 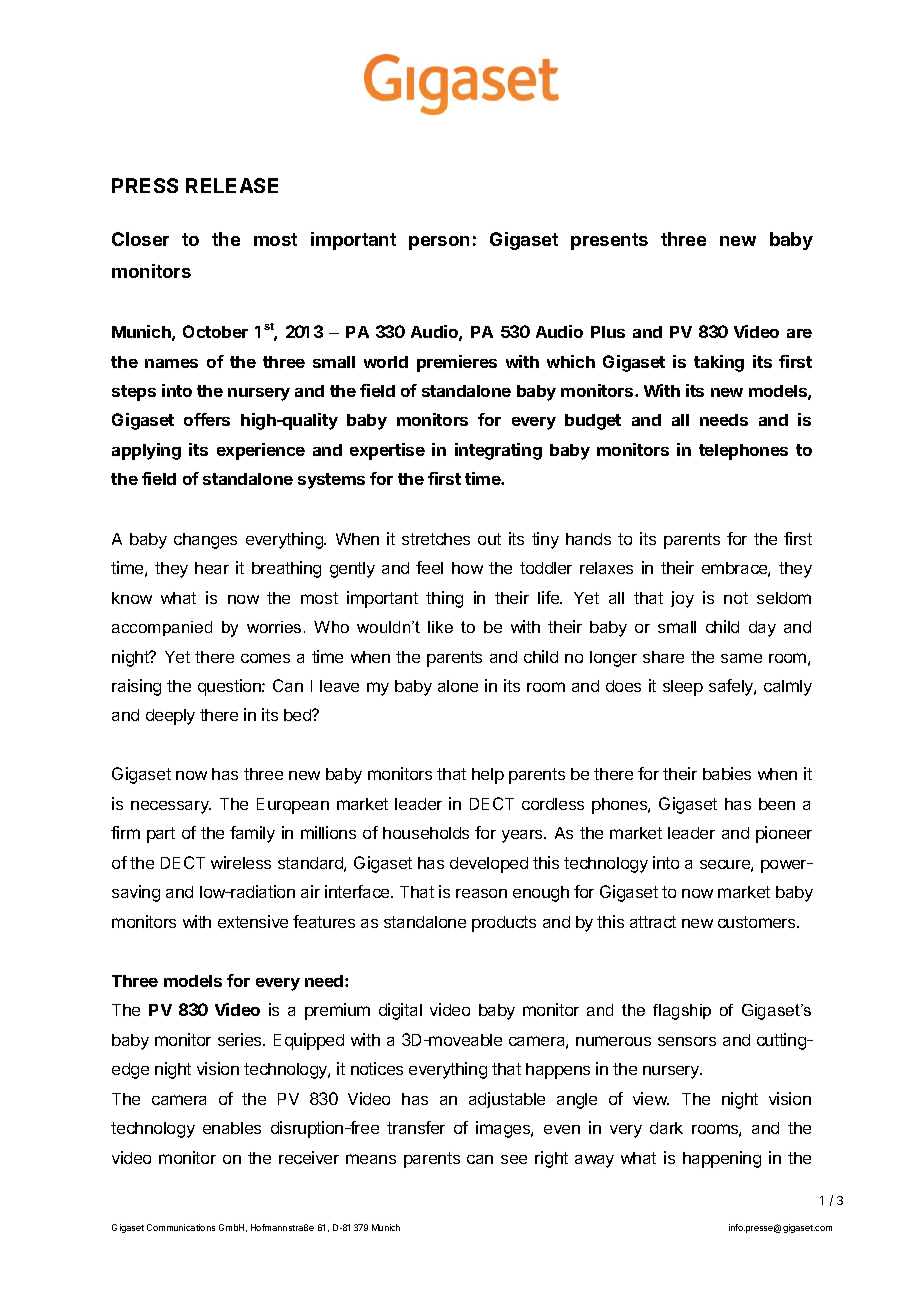 I want to click on joy, so click(x=682, y=599).
